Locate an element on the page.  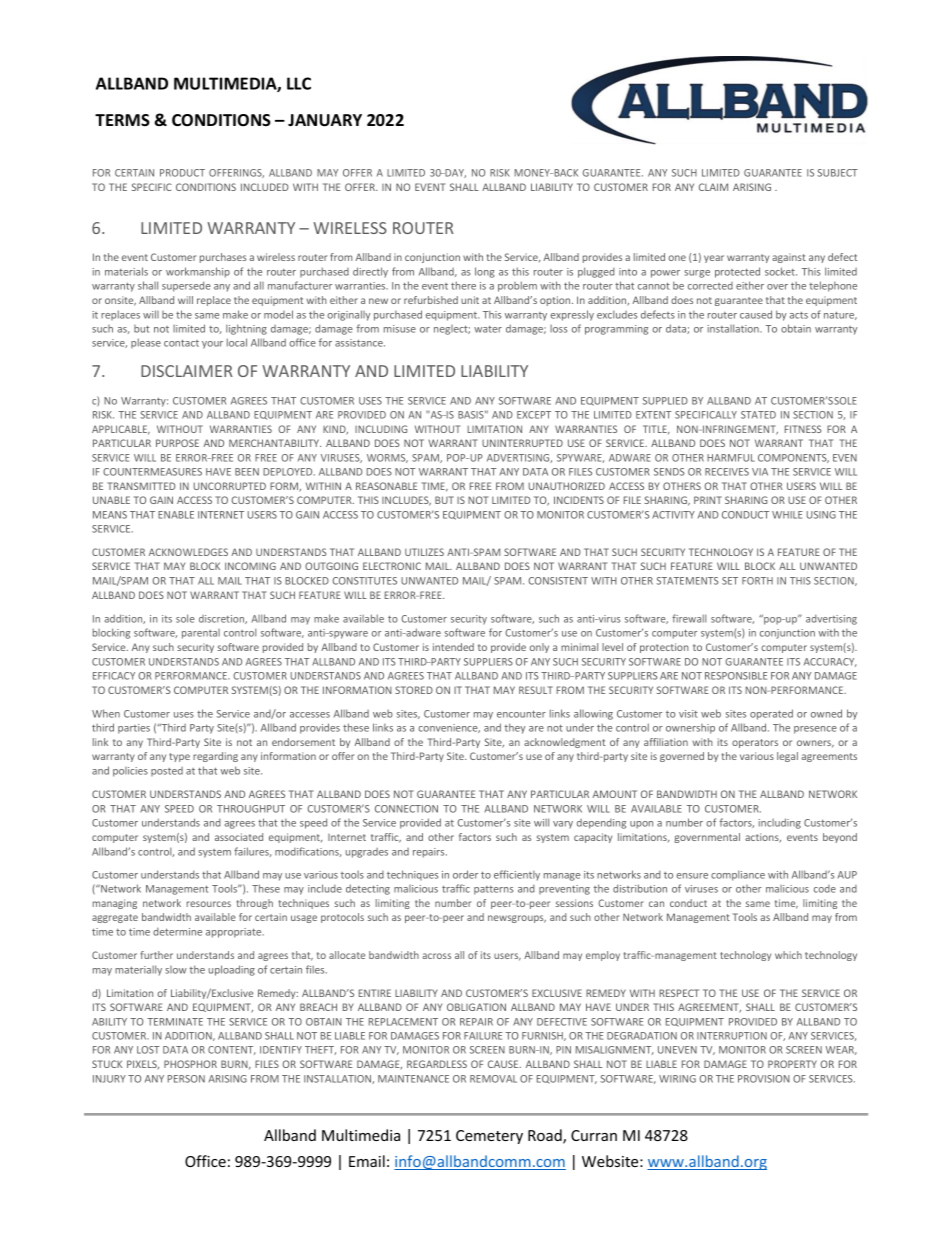
TERMS is located at coordinates (122, 120).
